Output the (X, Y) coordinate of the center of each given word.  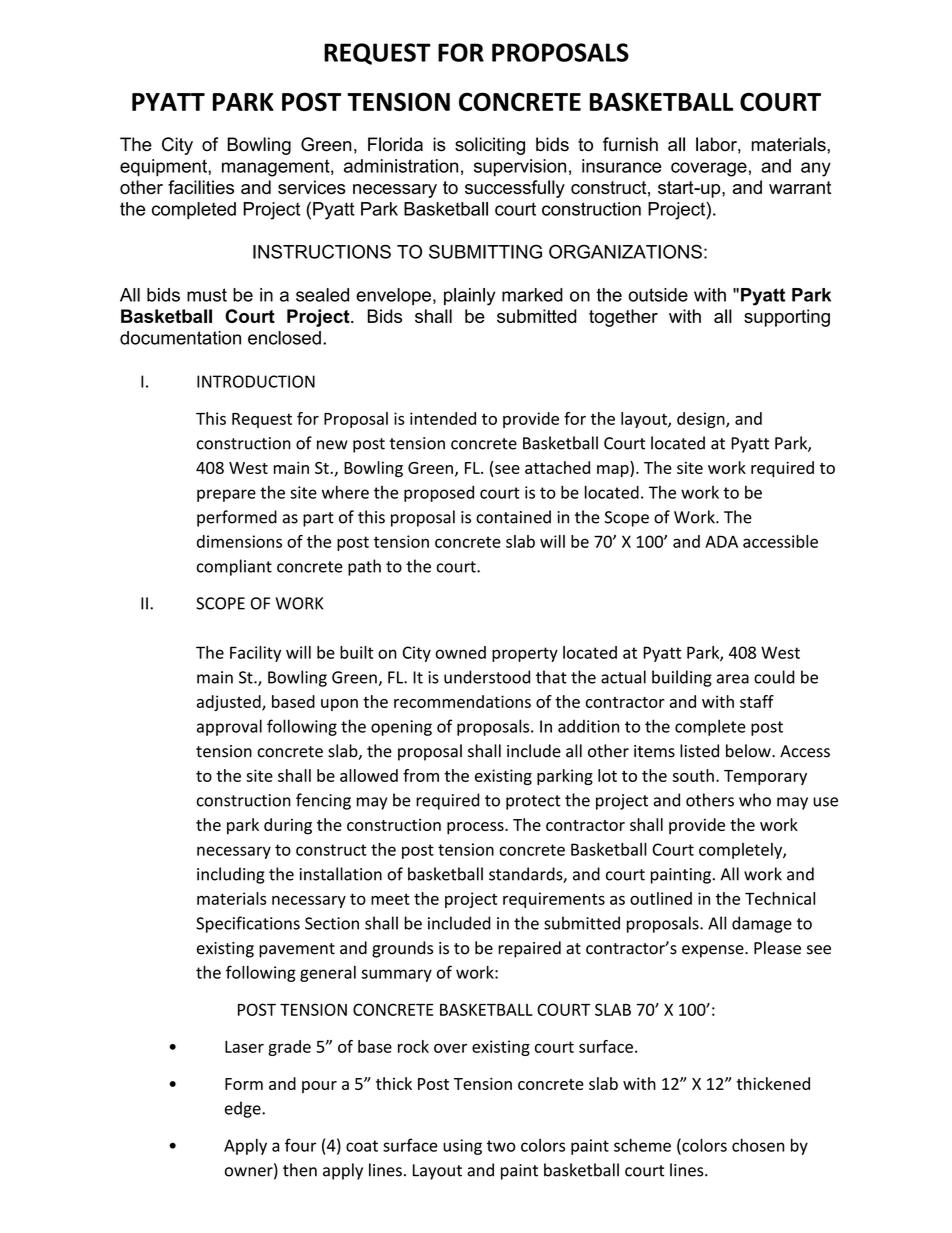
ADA (721, 541)
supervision (520, 168)
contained (513, 517)
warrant (800, 188)
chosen (758, 1145)
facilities (201, 187)
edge (244, 1109)
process (476, 828)
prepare (226, 495)
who (755, 800)
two (501, 1146)
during (288, 826)
